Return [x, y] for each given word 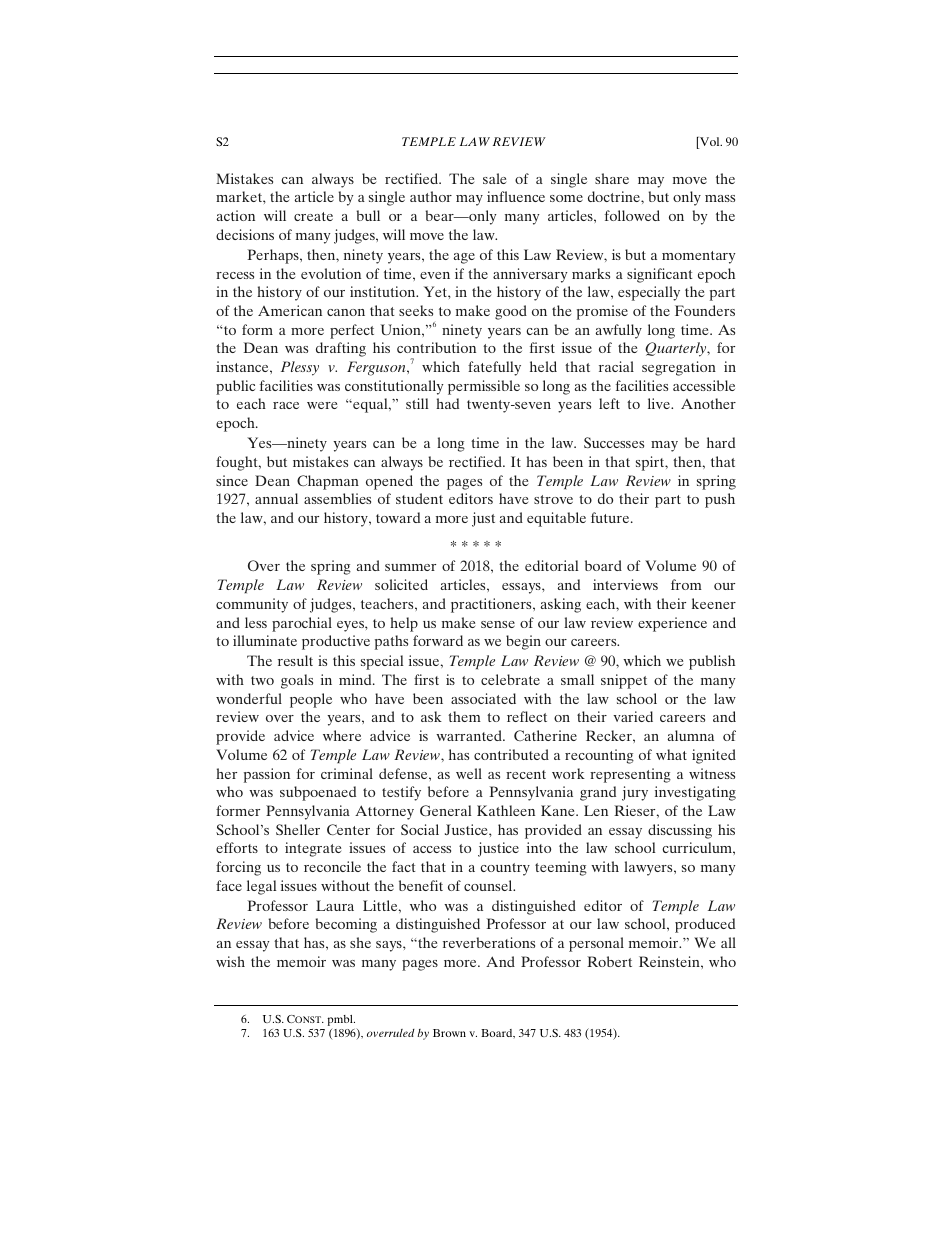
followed [632, 215]
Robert [609, 961]
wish [230, 961]
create [313, 216]
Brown [449, 1033]
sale [494, 178]
